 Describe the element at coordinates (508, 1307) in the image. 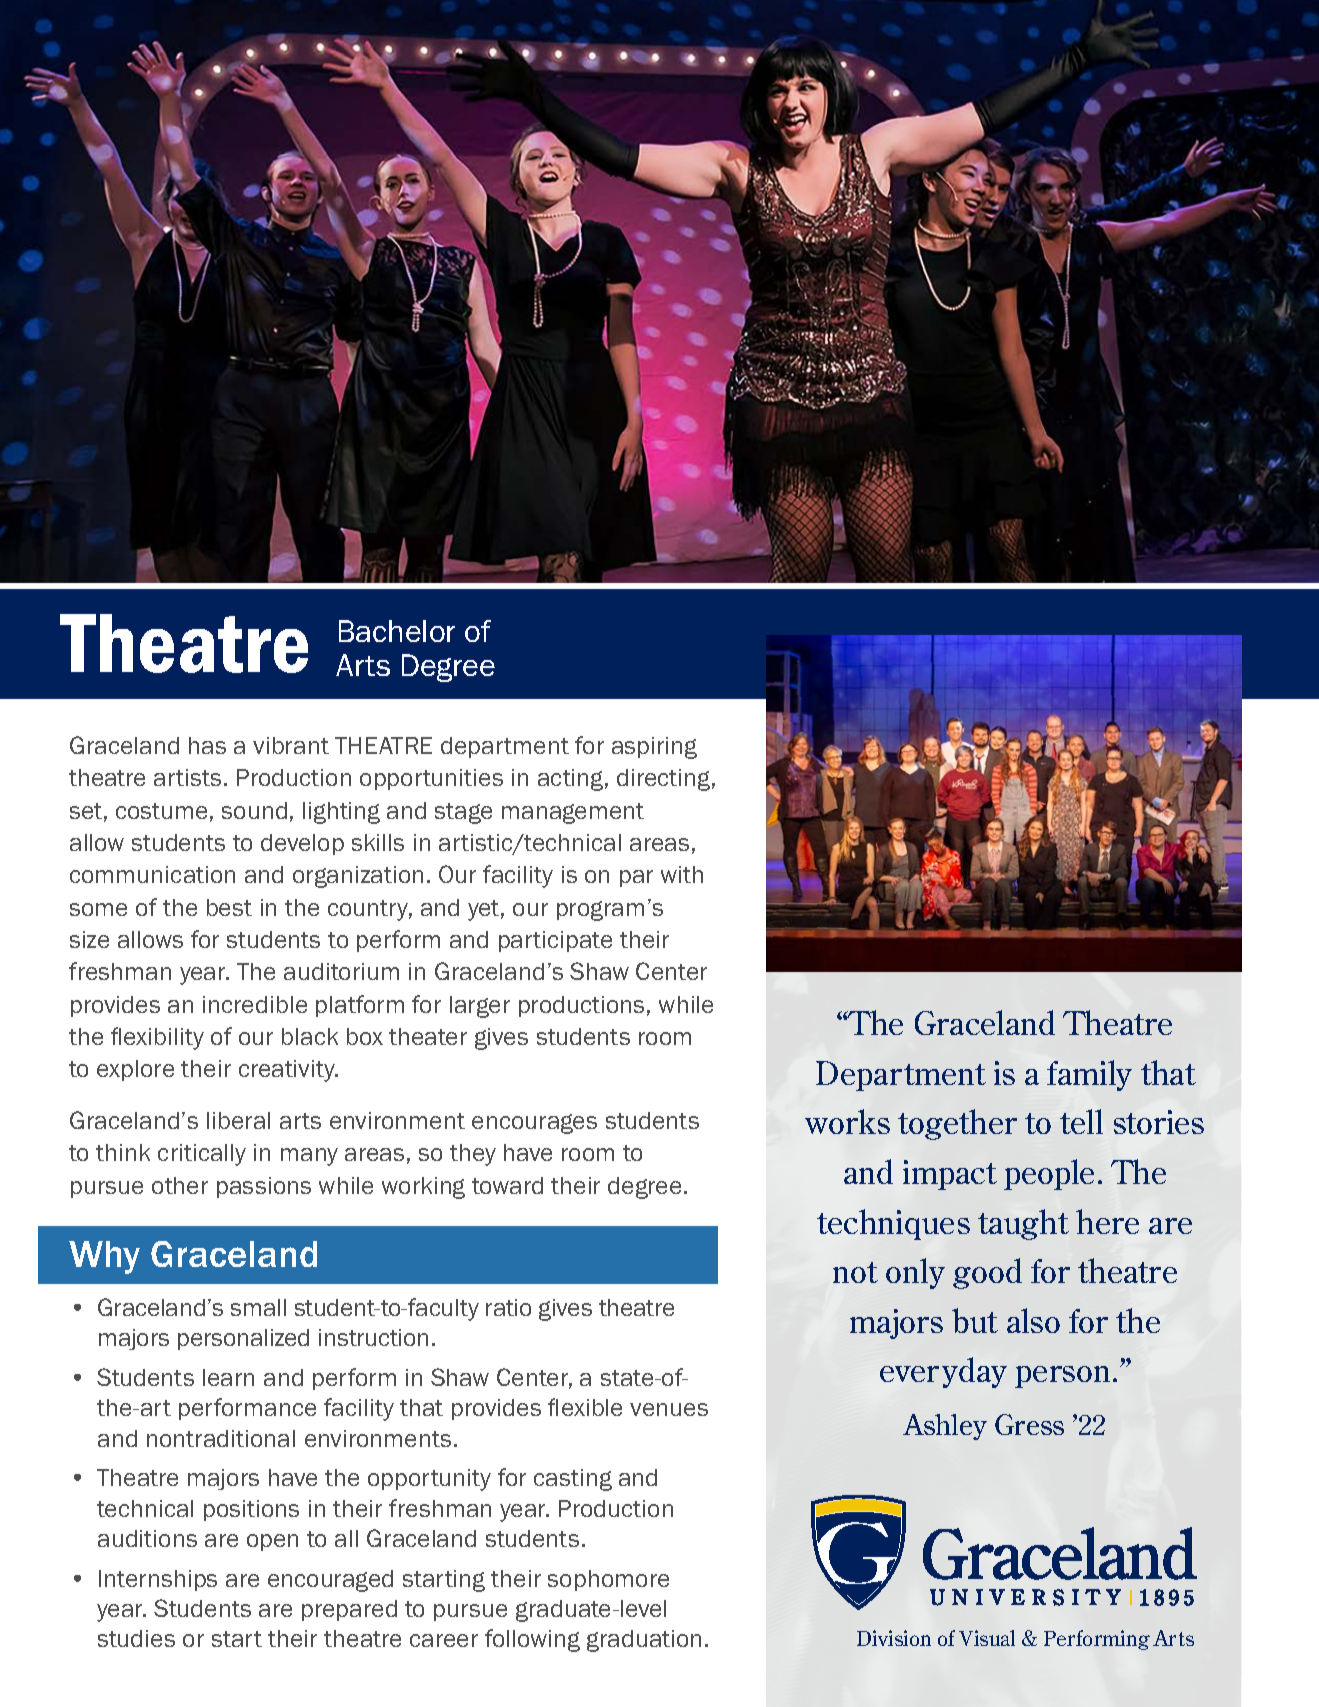

I see `ratio` at that location.
